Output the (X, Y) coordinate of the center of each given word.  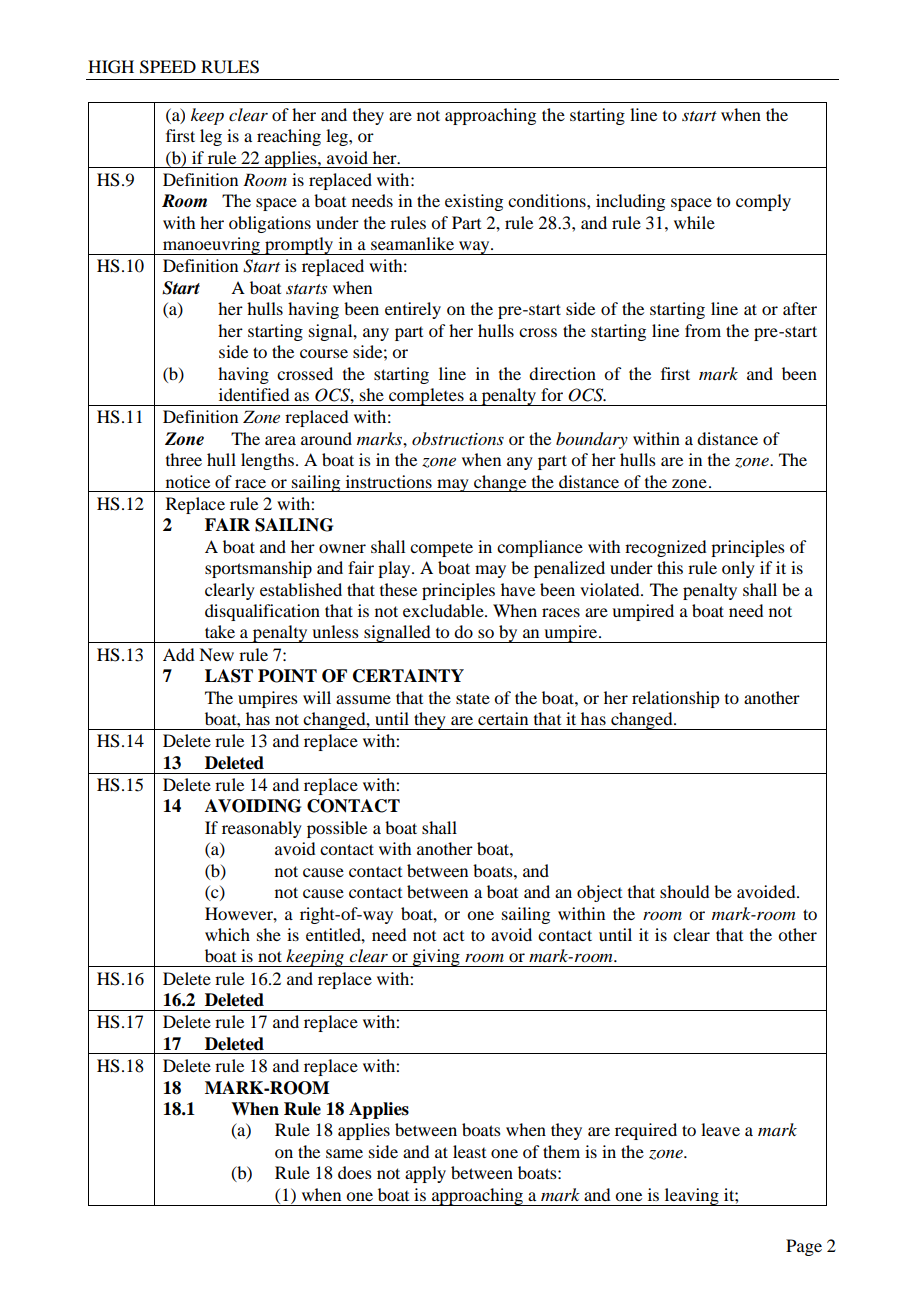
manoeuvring (211, 246)
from (703, 330)
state (473, 698)
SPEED (168, 67)
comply (763, 202)
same (344, 1153)
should (684, 891)
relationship (675, 699)
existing (474, 202)
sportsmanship (258, 569)
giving (436, 958)
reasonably (262, 829)
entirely (413, 310)
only (738, 569)
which (227, 934)
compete (441, 549)
